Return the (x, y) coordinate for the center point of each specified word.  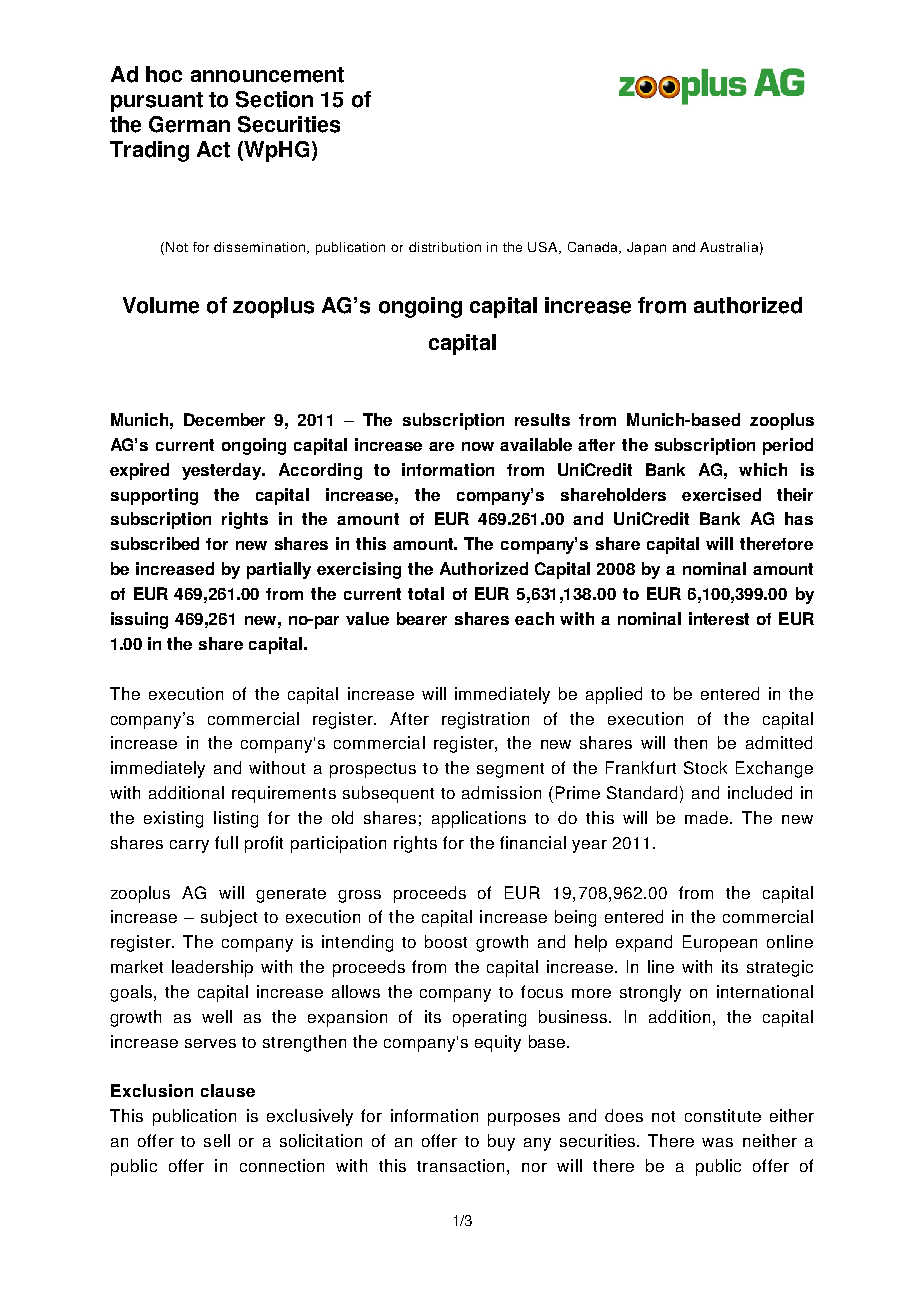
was (717, 1142)
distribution (445, 247)
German (189, 124)
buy (501, 1142)
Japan (646, 248)
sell (217, 1140)
